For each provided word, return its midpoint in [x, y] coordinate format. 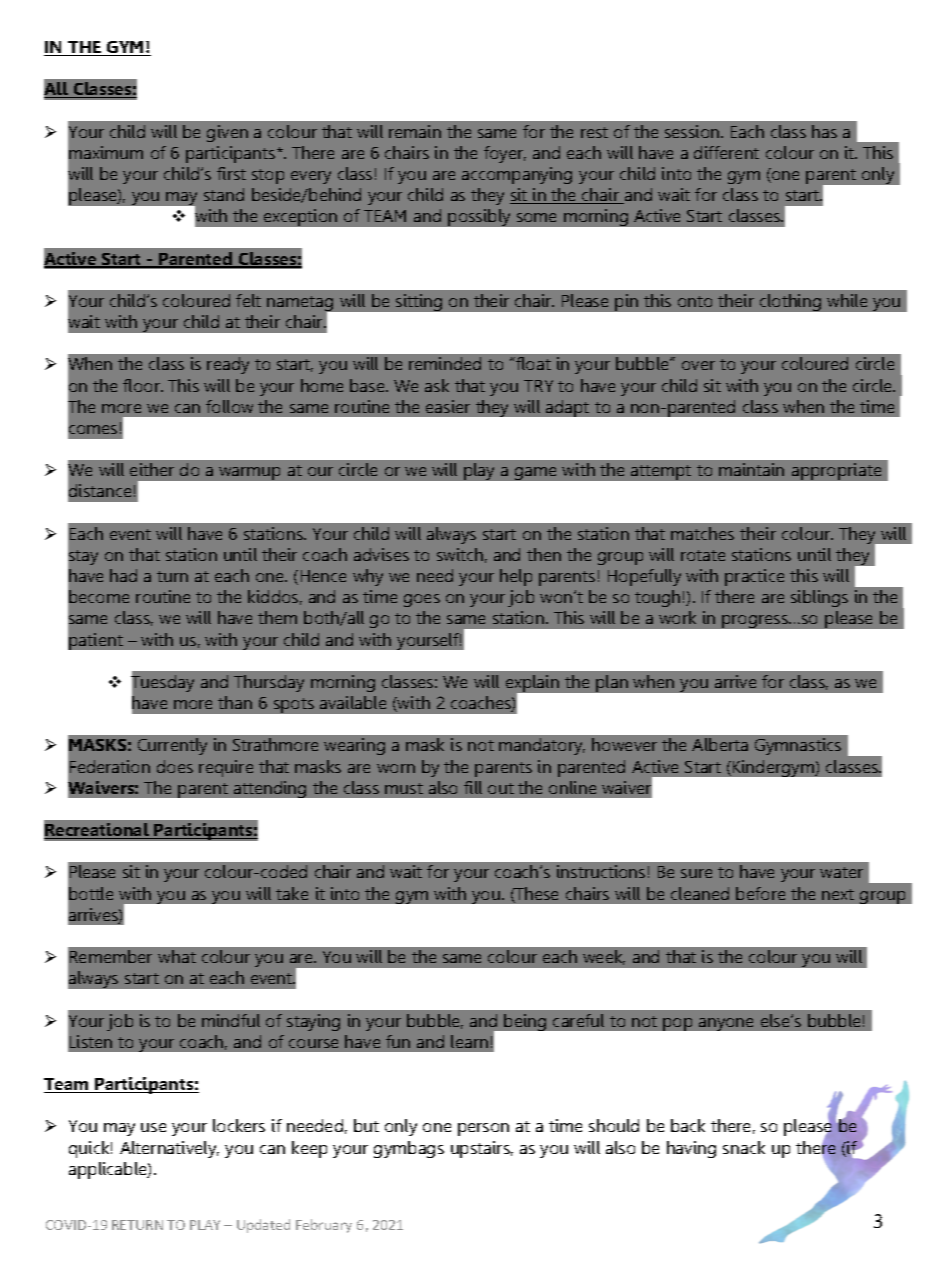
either [152, 469]
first [231, 173]
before [760, 893]
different [726, 152]
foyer [505, 154]
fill [473, 787]
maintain [751, 469]
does [175, 766]
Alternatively [169, 1149]
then [544, 554]
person [483, 1129]
